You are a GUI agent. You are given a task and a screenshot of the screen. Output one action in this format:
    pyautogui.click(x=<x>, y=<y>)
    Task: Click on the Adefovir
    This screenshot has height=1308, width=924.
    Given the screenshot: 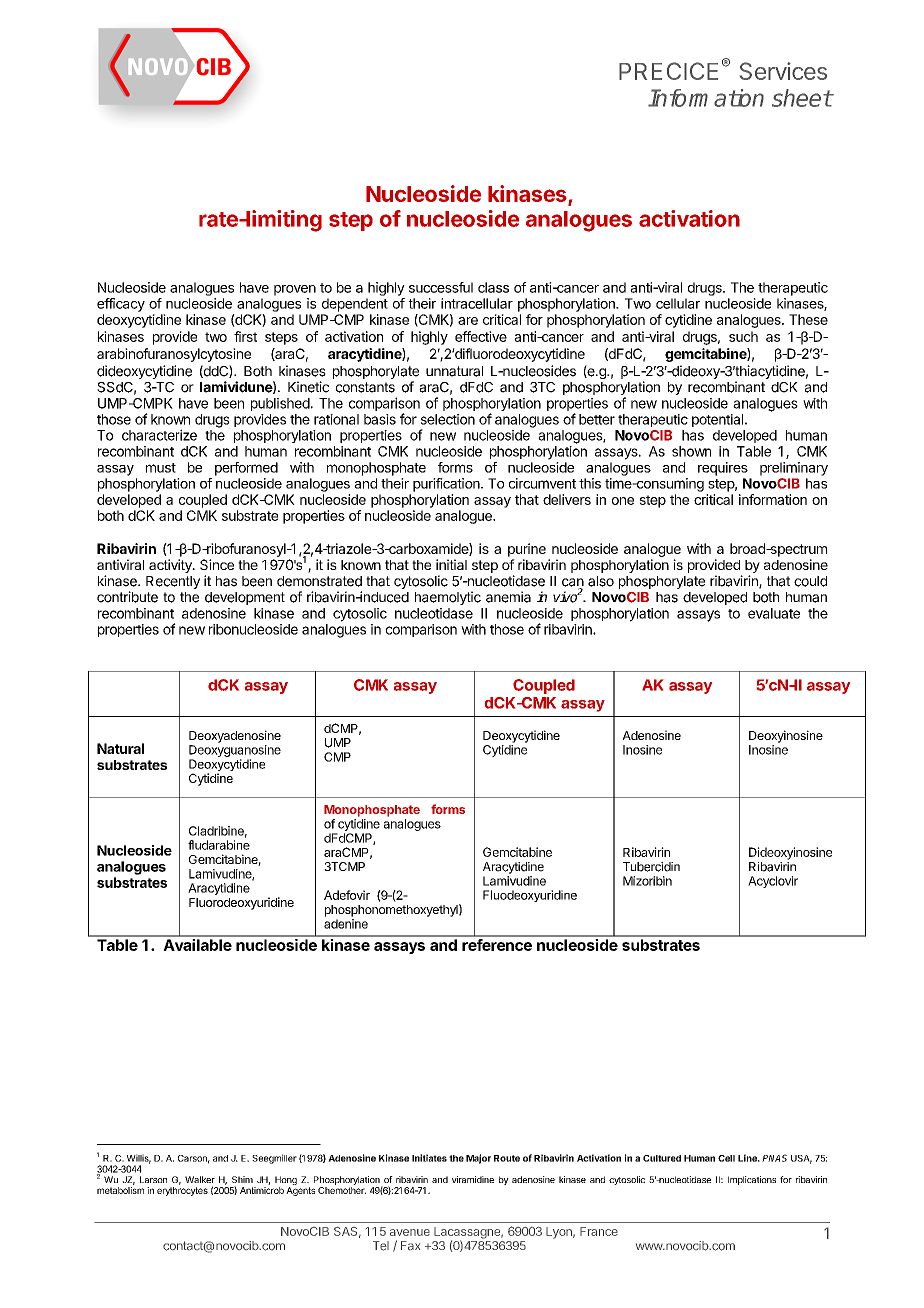 What is the action you would take?
    pyautogui.click(x=347, y=895)
